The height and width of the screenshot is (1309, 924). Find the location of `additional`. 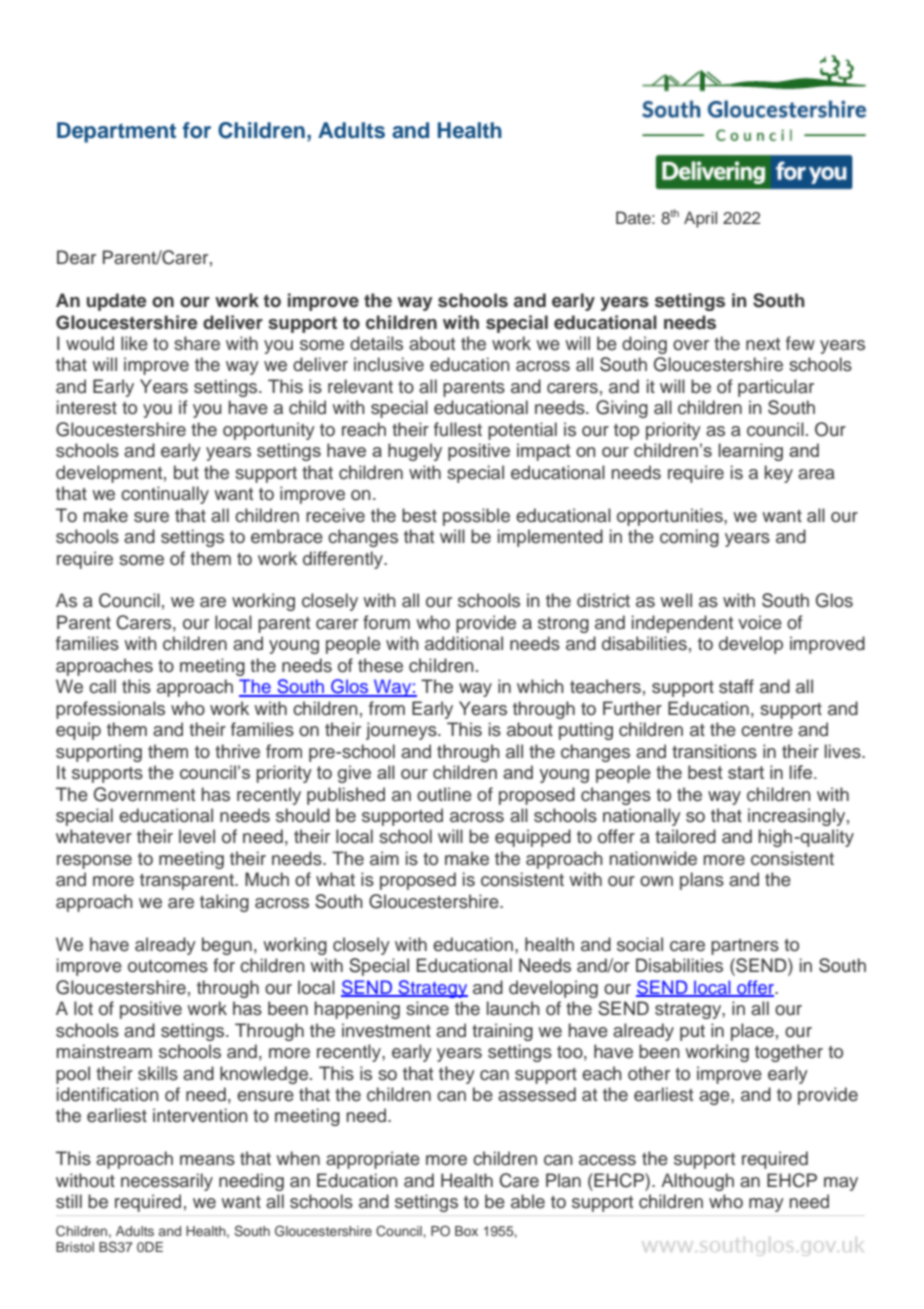

additional is located at coordinates (464, 643).
